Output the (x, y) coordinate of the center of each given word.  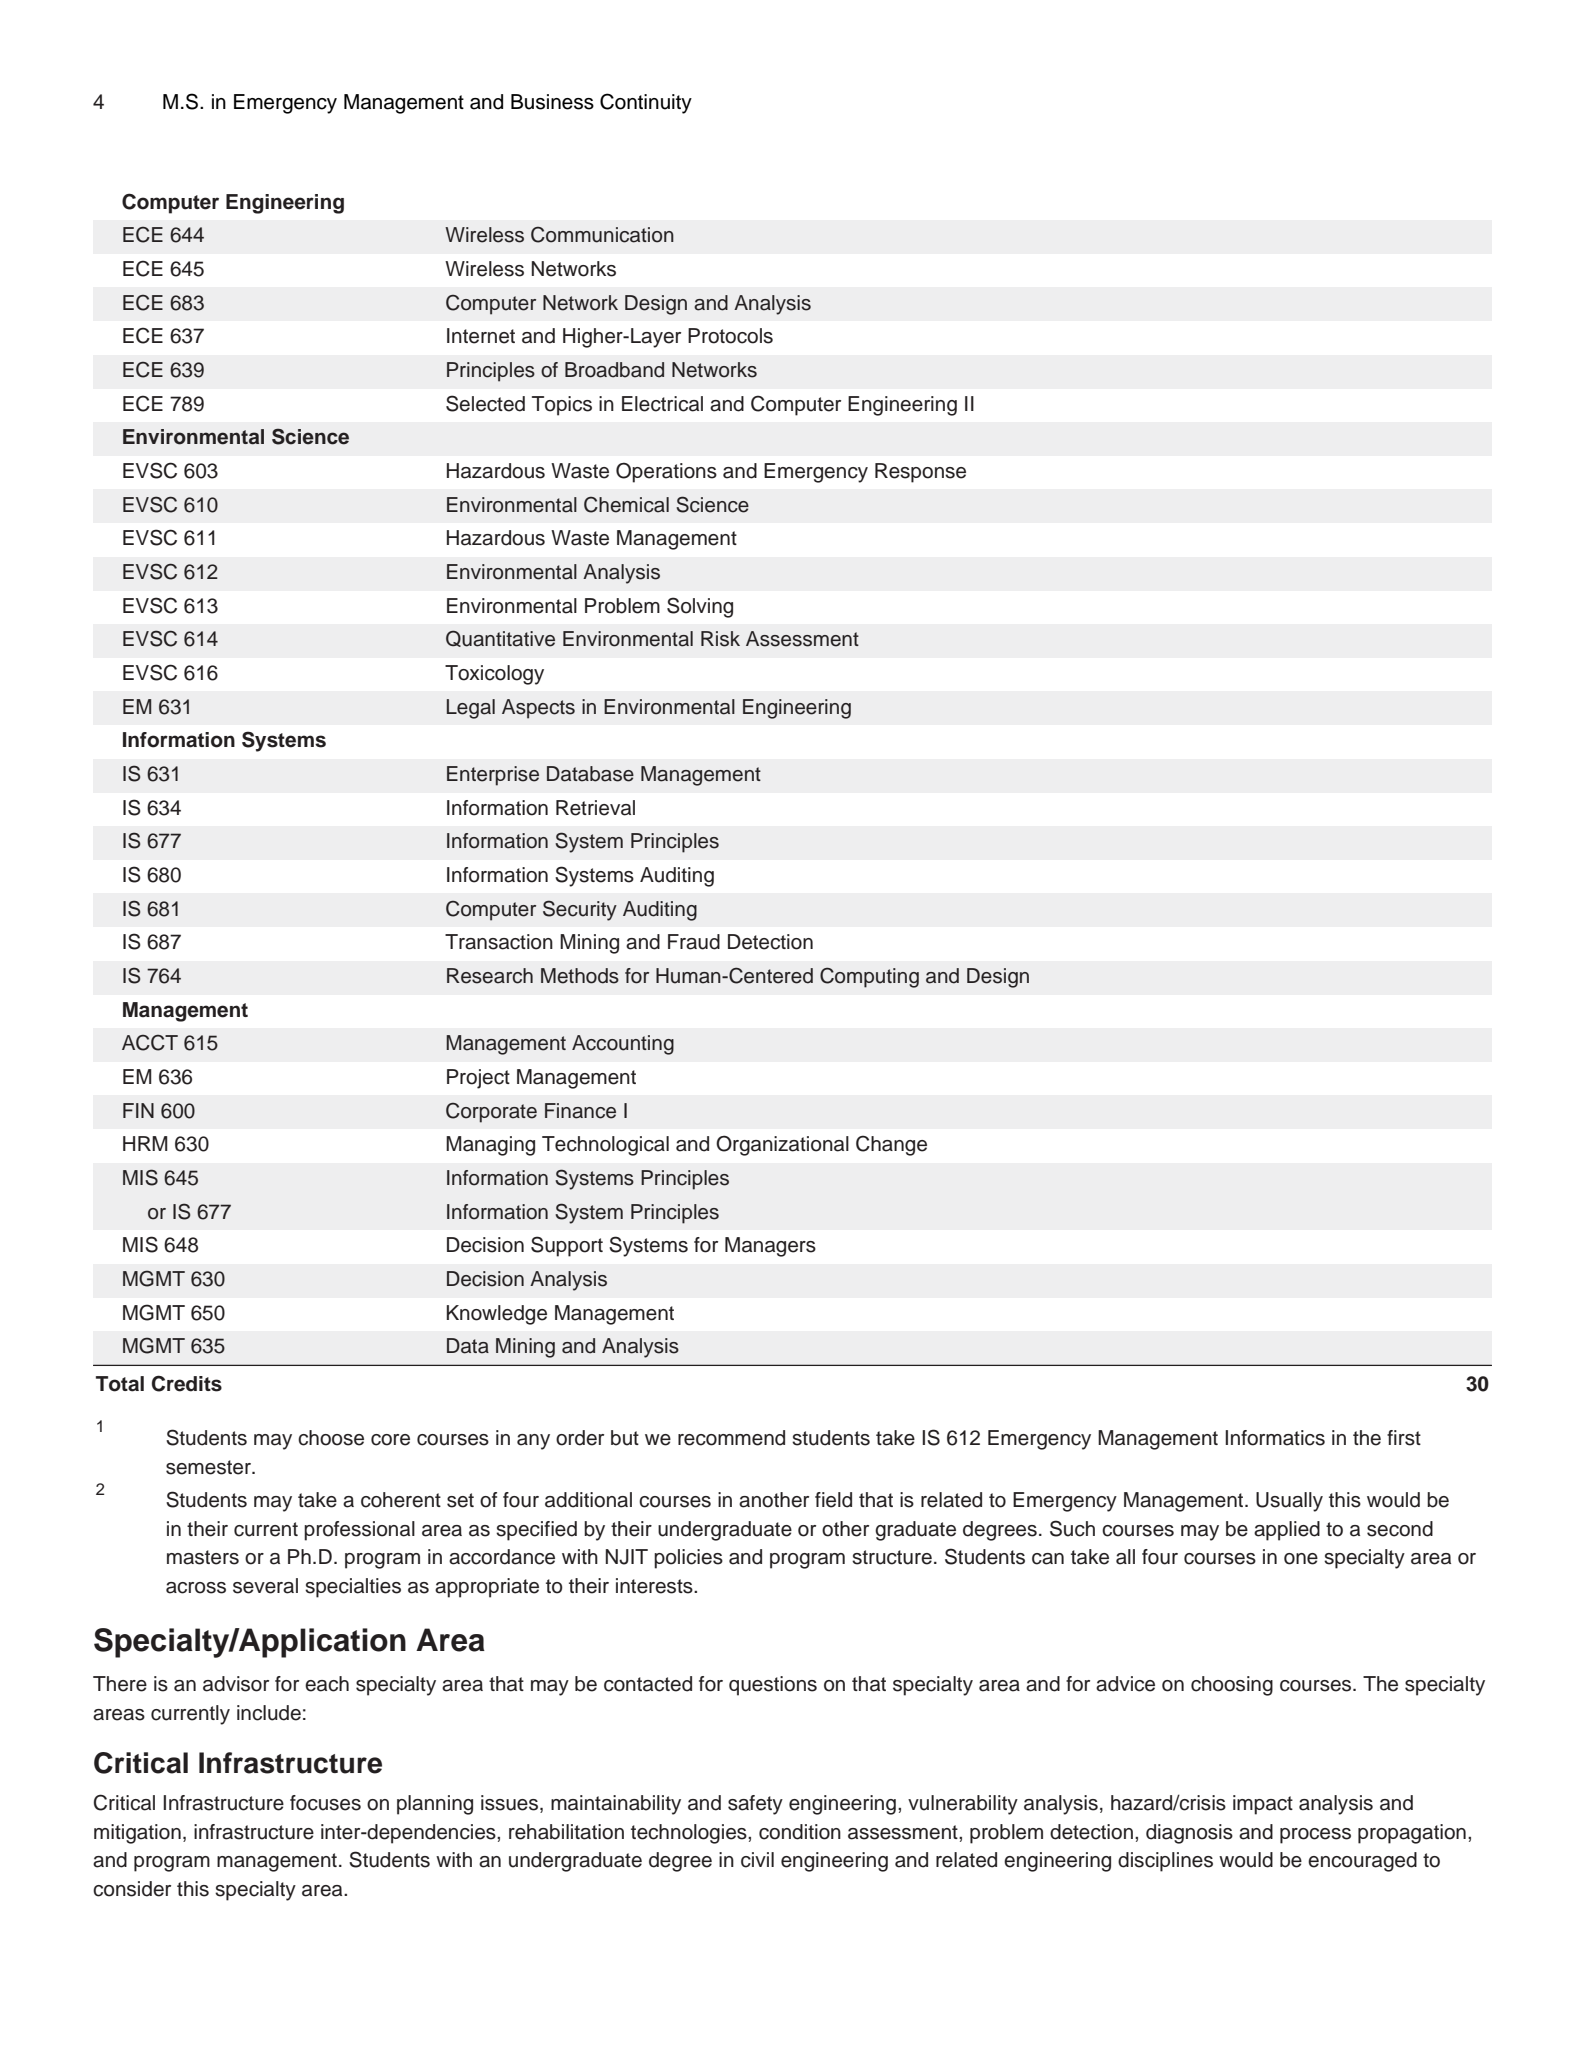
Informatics (1275, 1438)
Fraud (694, 942)
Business (552, 102)
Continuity (646, 103)
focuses (325, 1803)
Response (920, 473)
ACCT (150, 1042)
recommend (731, 1438)
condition (800, 1832)
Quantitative (500, 638)
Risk (720, 639)
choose (331, 1438)
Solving (700, 607)
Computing (869, 977)
